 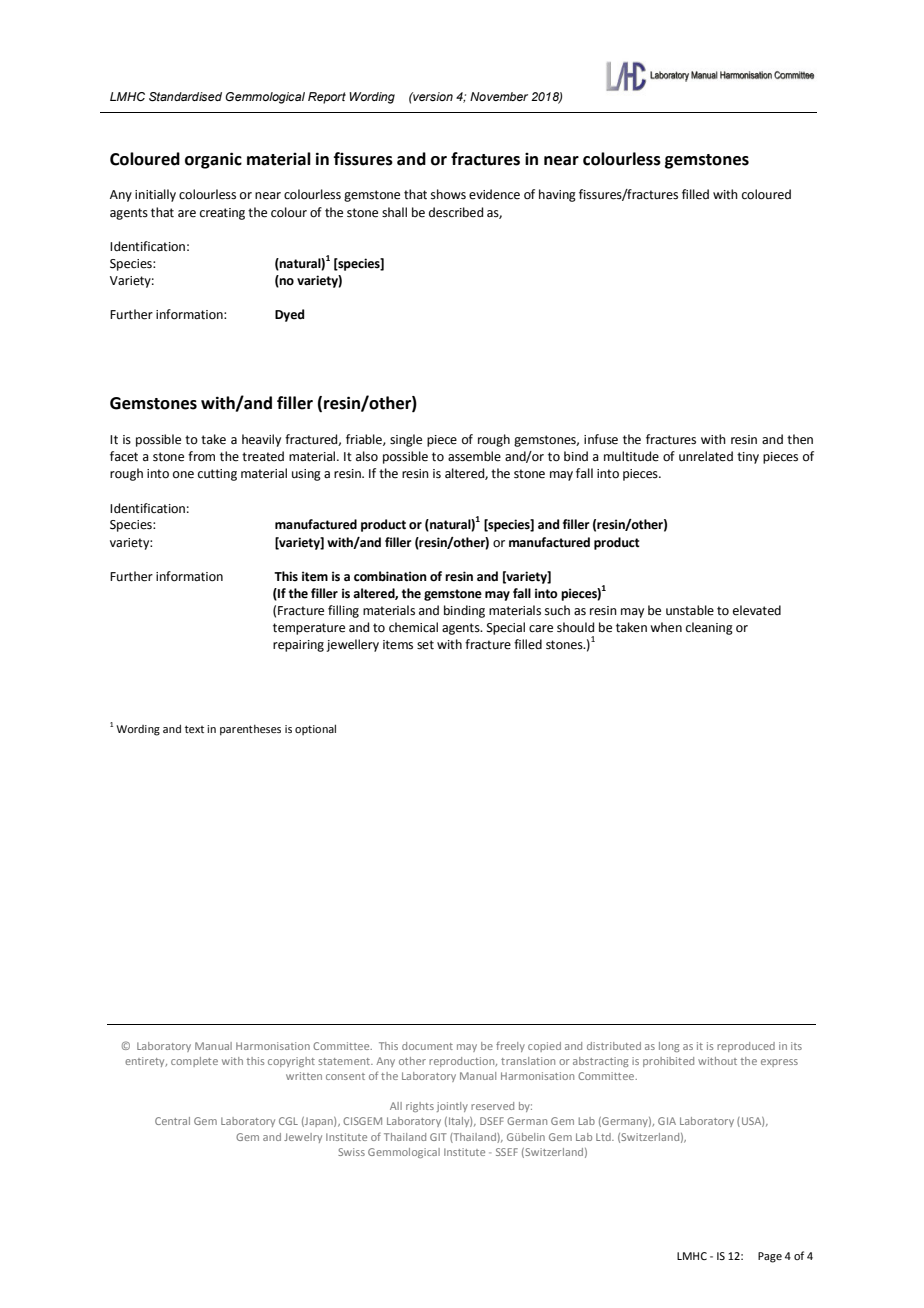 What do you see at coordinates (425, 645) in the screenshot?
I see `set` at bounding box center [425, 645].
